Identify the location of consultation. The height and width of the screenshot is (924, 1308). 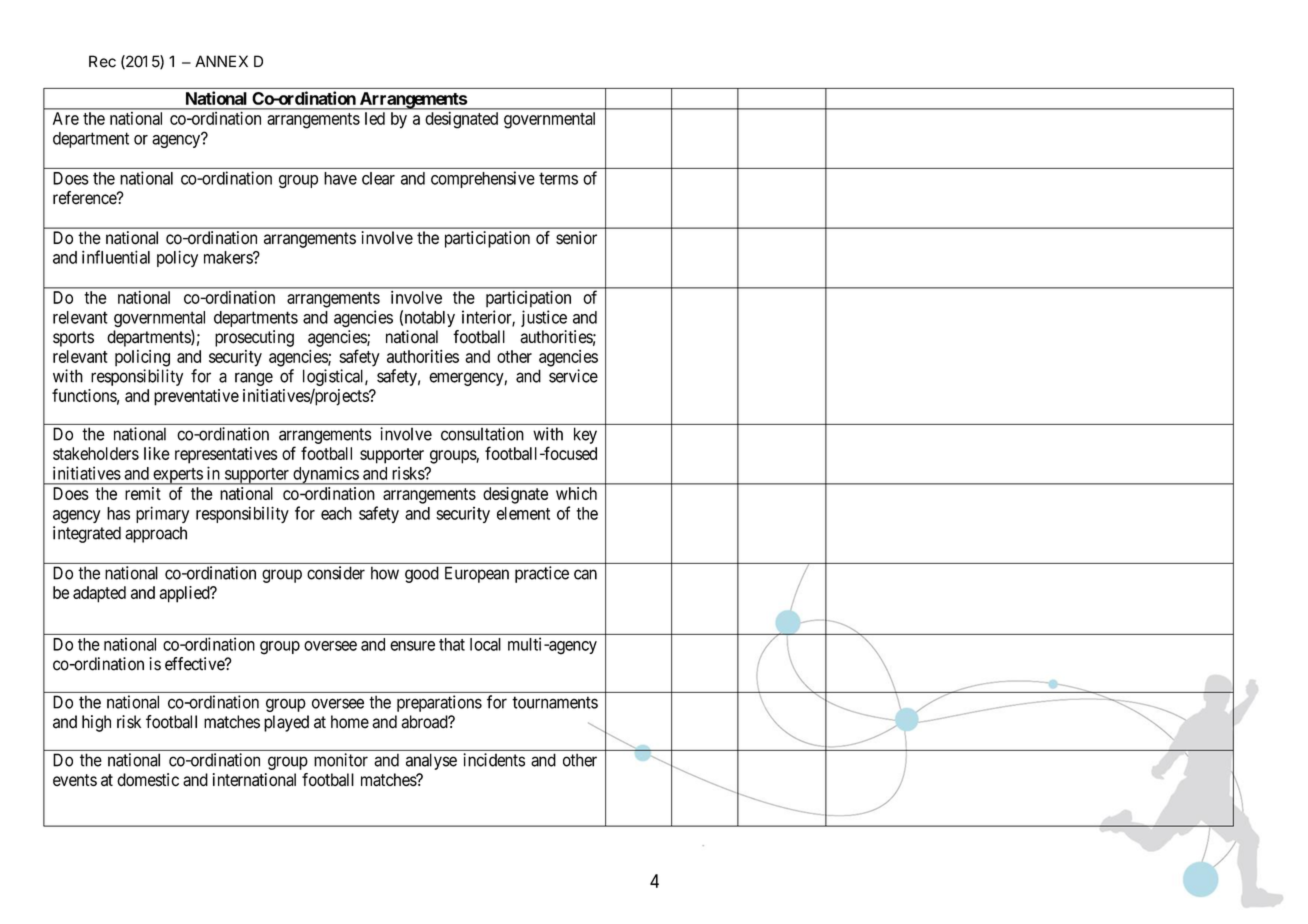
(482, 434).
